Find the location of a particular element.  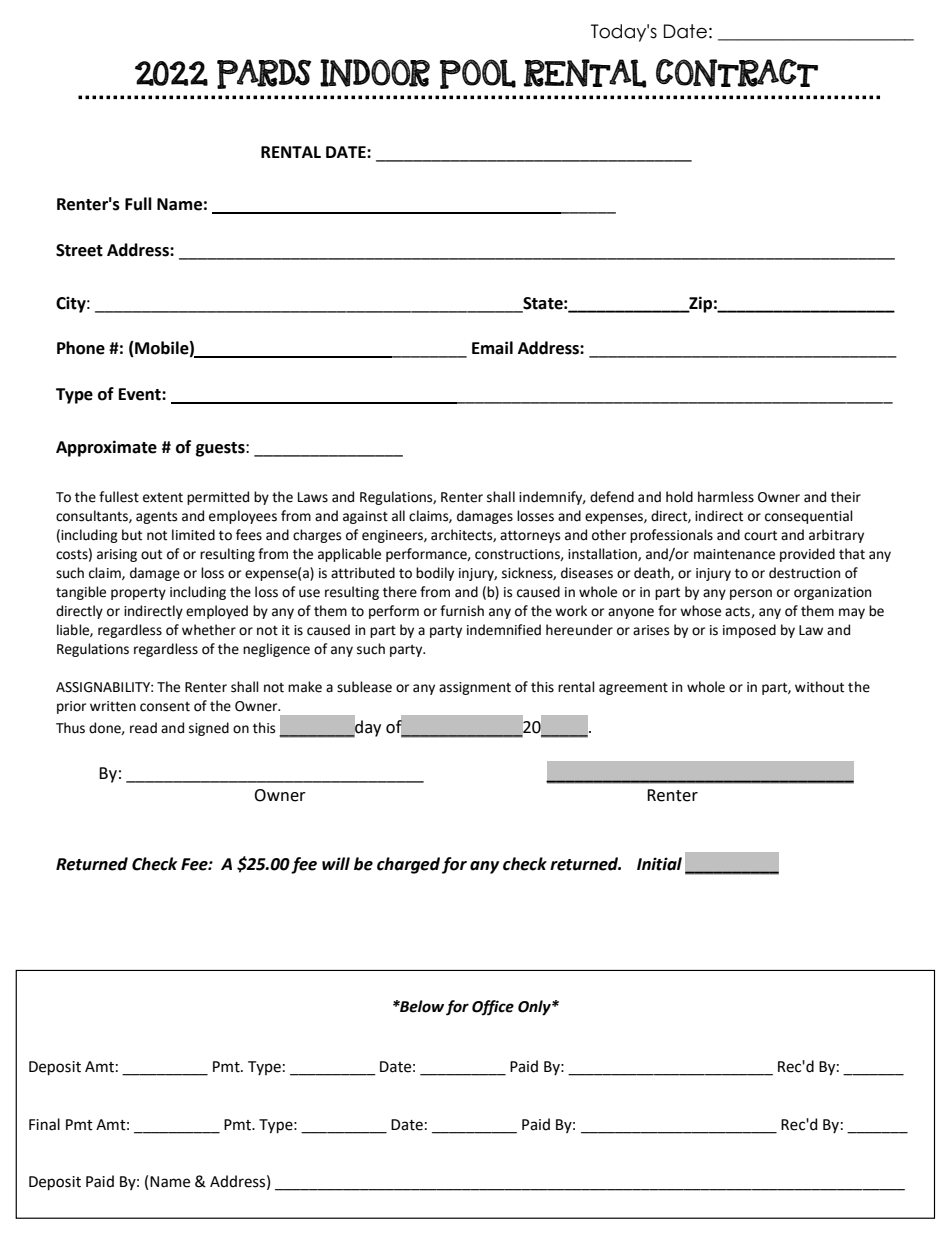

Office is located at coordinates (493, 1008).
